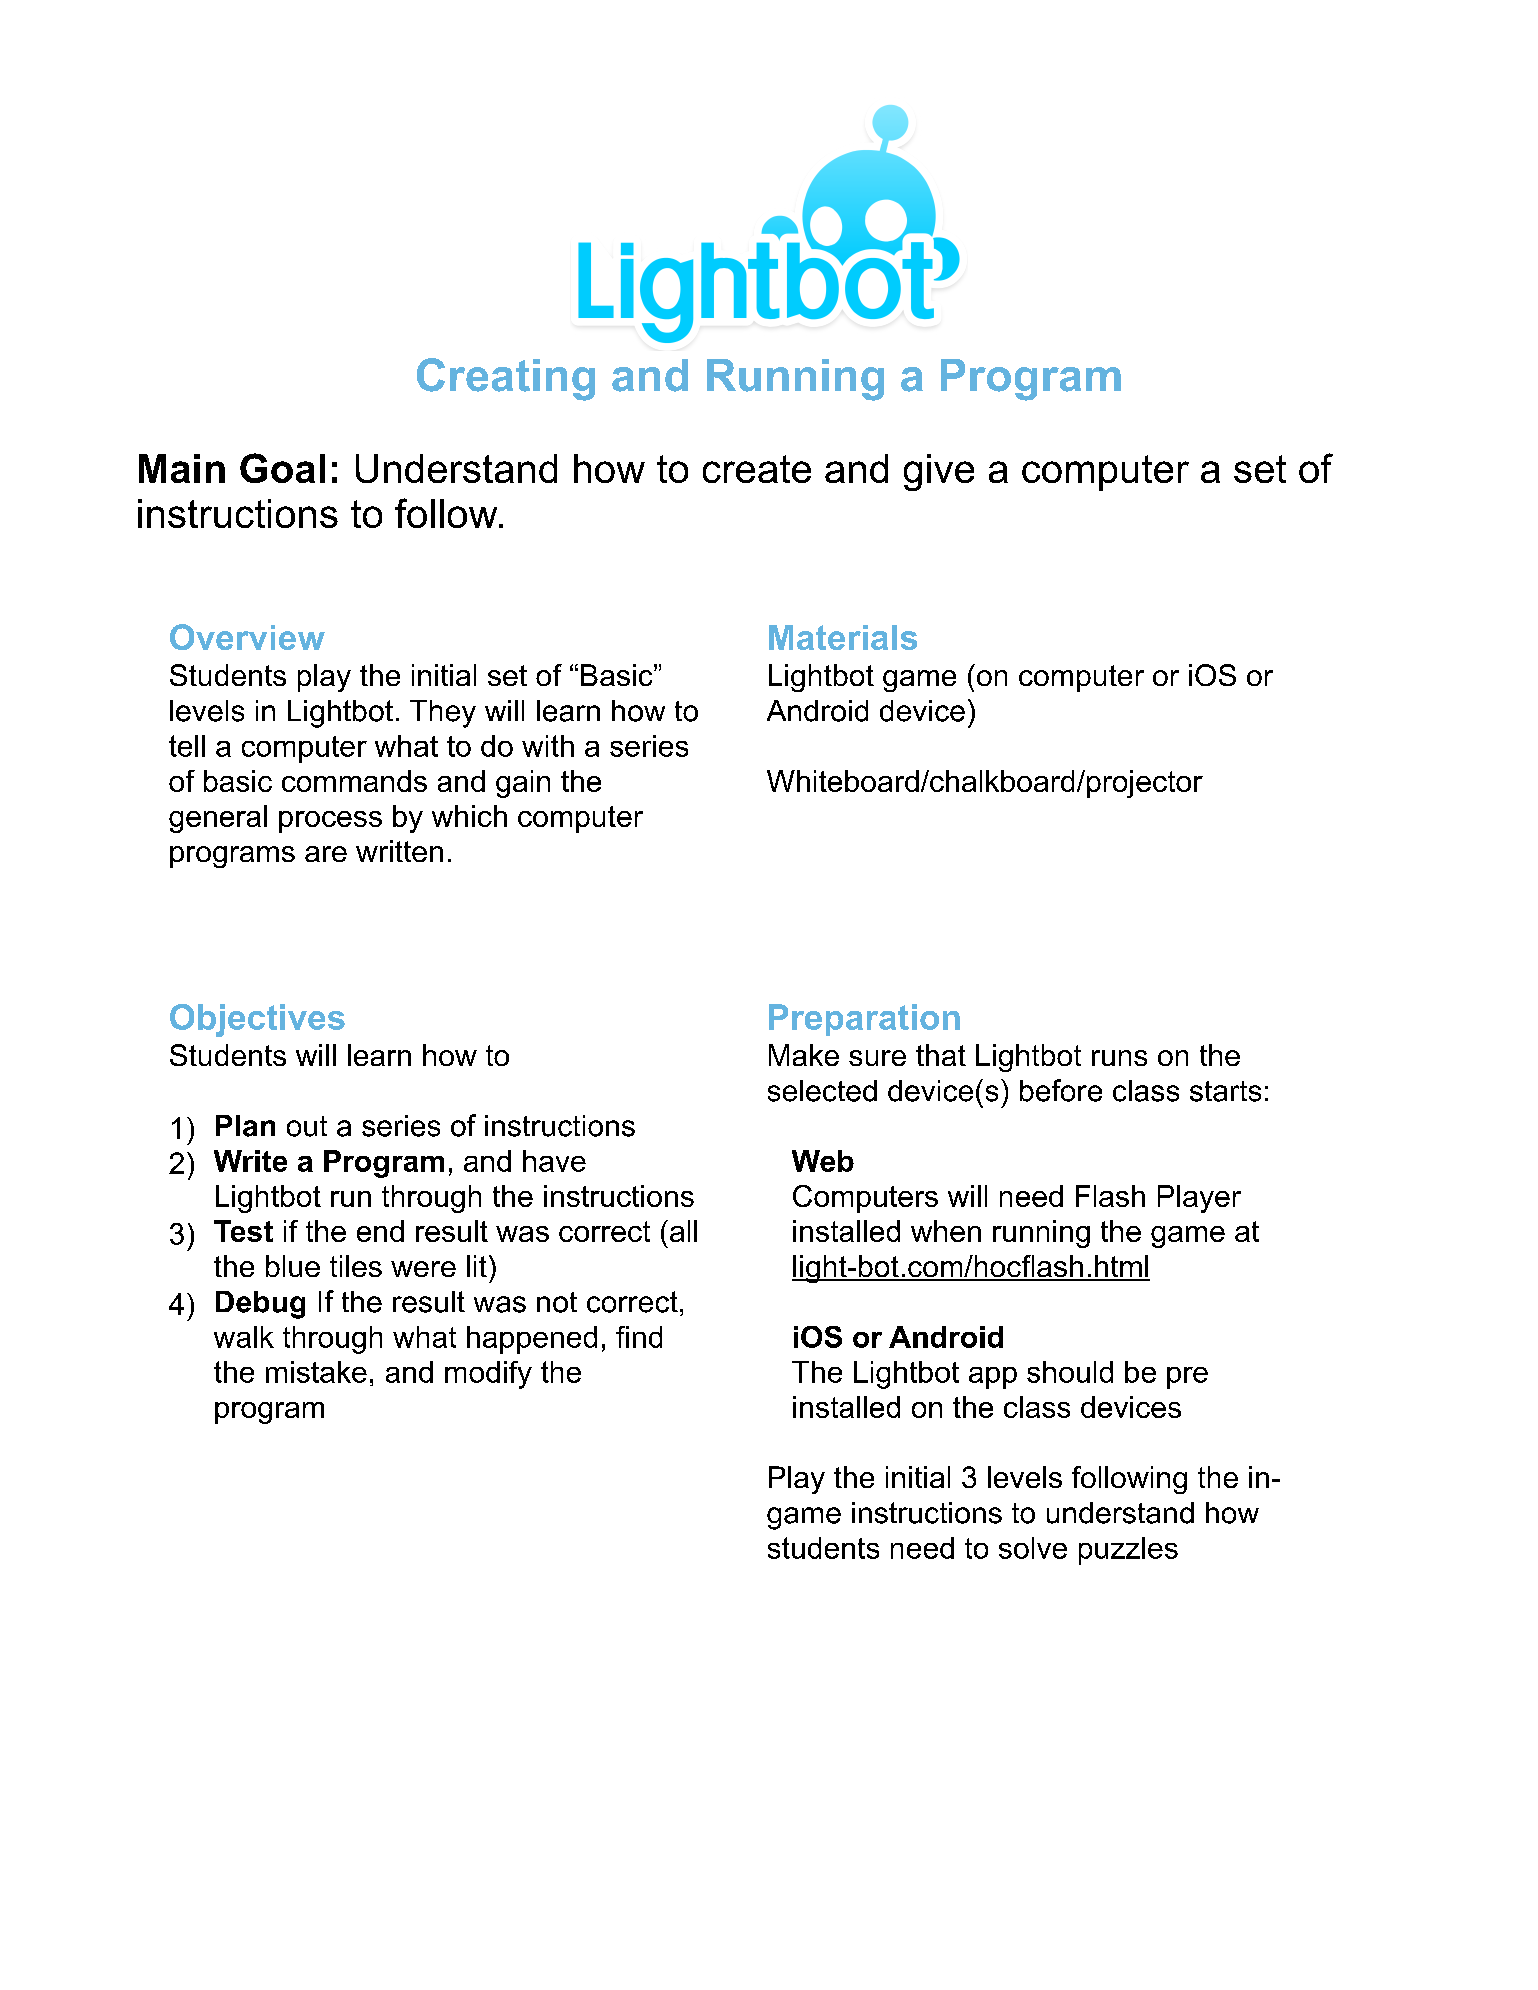 Image resolution: width=1538 pixels, height=1990 pixels. Describe the element at coordinates (1061, 1090) in the document. I see `before` at that location.
